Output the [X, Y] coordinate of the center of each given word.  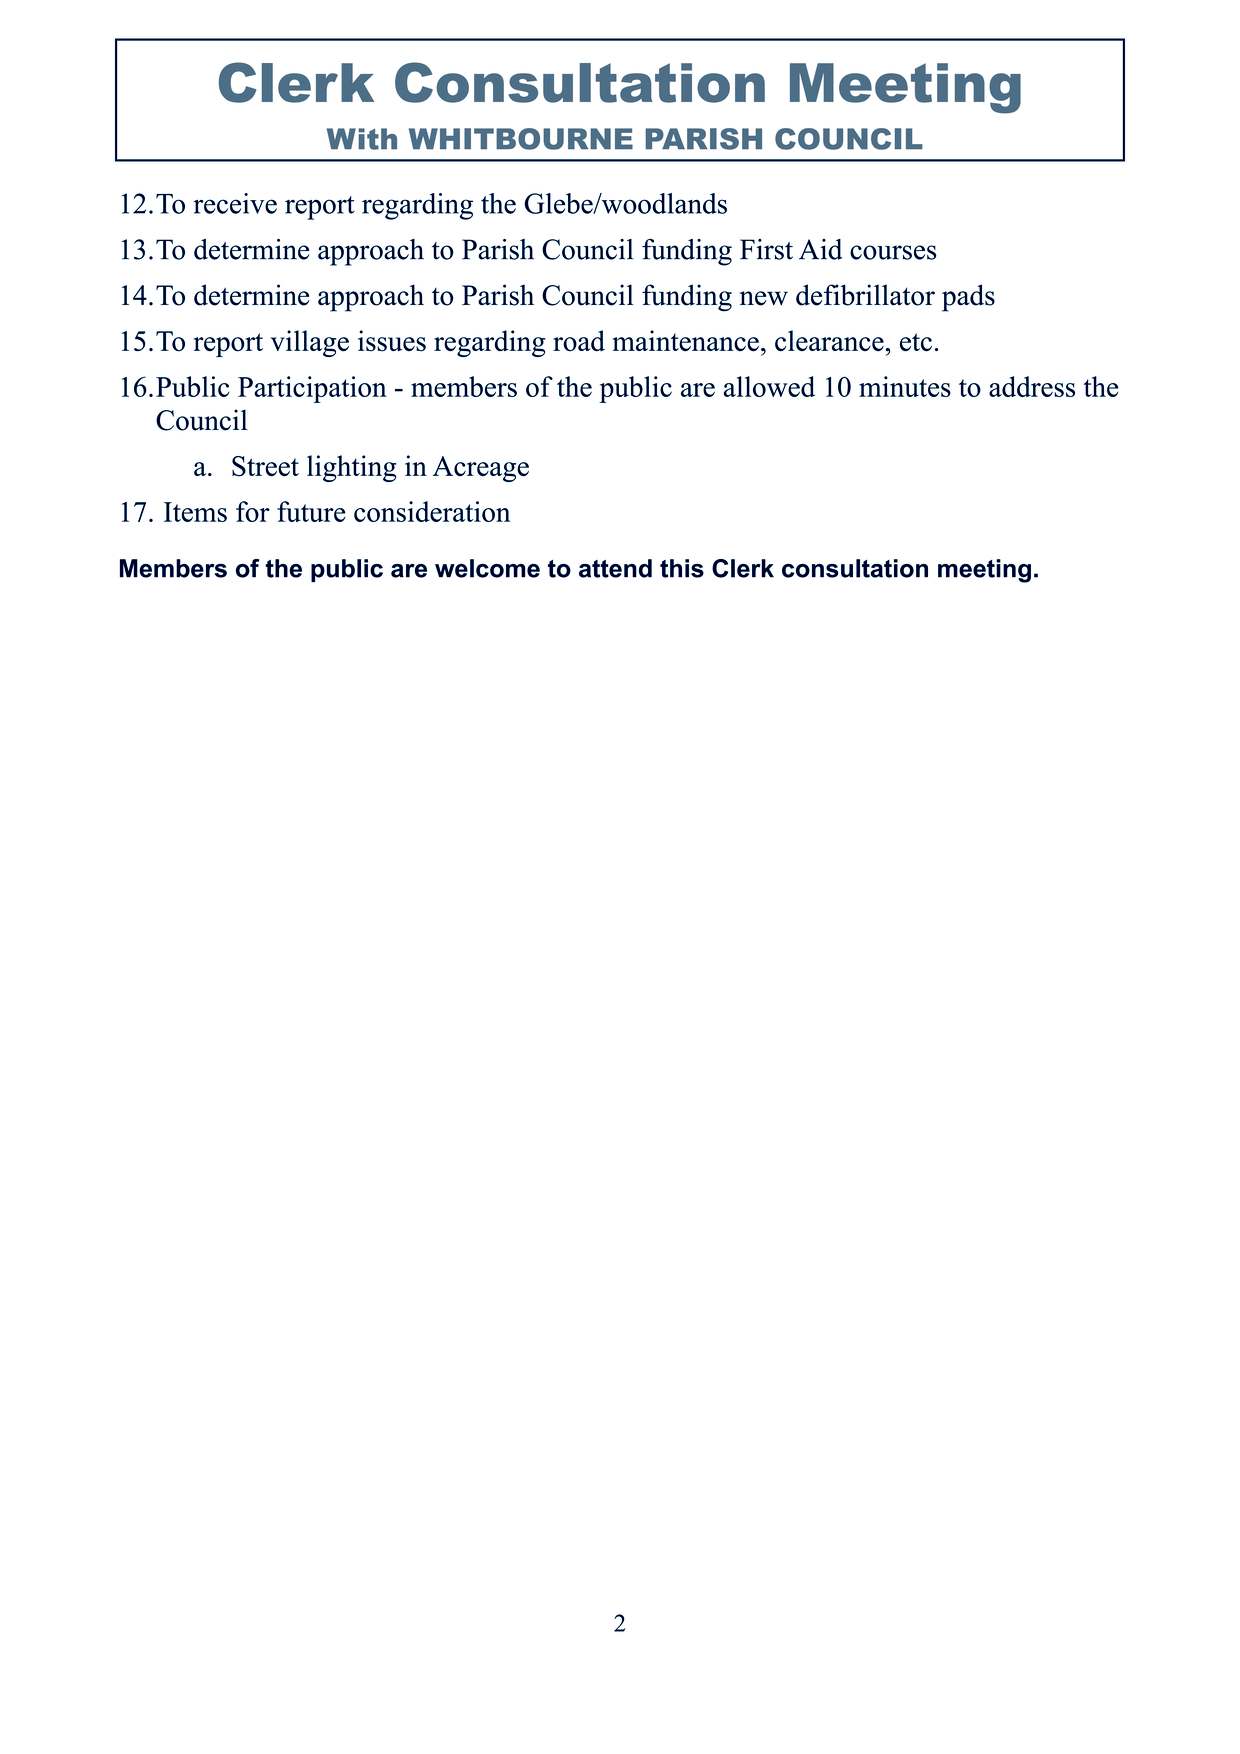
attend [615, 568]
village [310, 343]
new [764, 298]
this [682, 568]
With [362, 139]
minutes [905, 386]
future [311, 511]
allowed [769, 386]
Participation [312, 389]
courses [893, 252]
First [766, 249]
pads [968, 298]
